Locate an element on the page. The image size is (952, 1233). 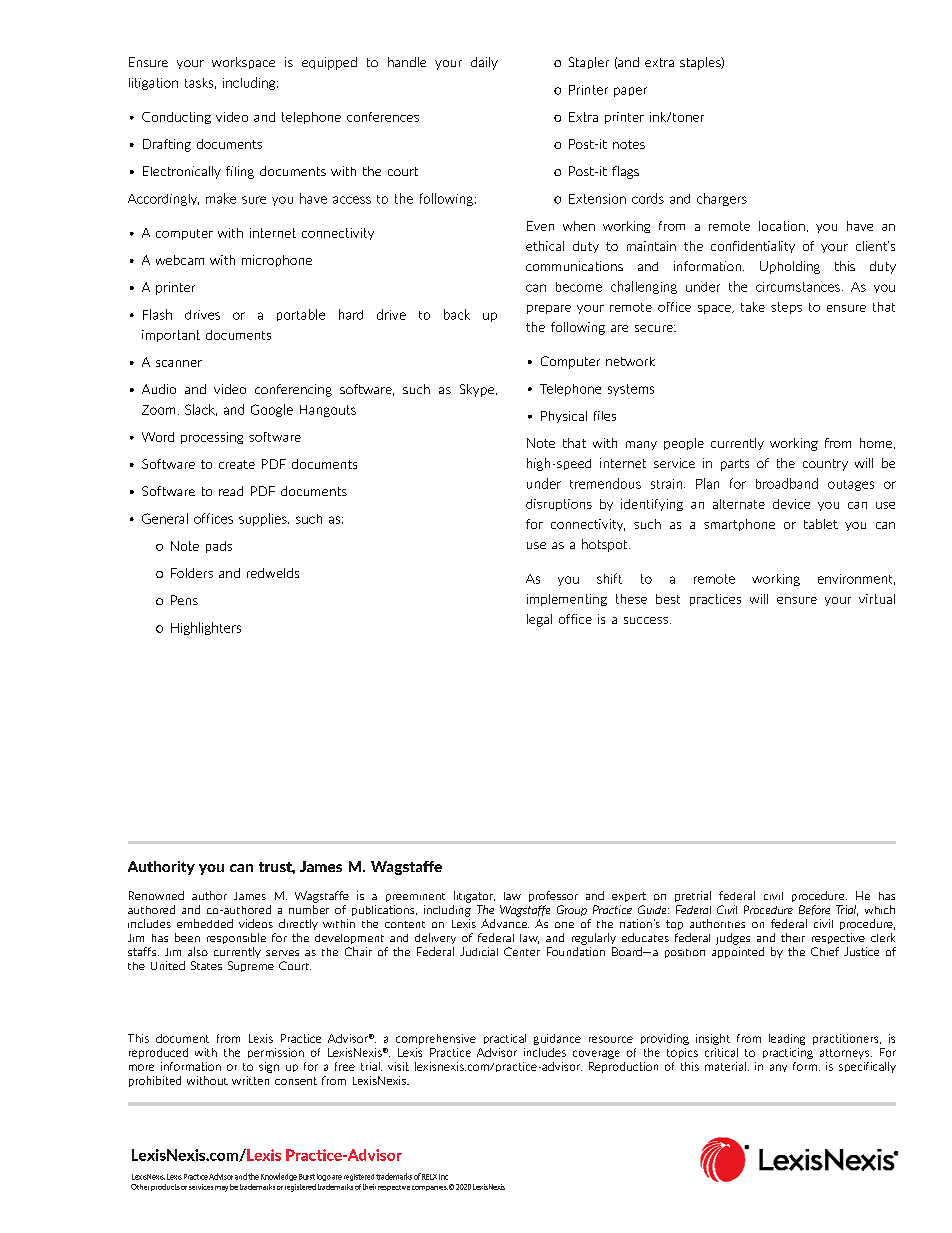
Physical is located at coordinates (564, 417).
